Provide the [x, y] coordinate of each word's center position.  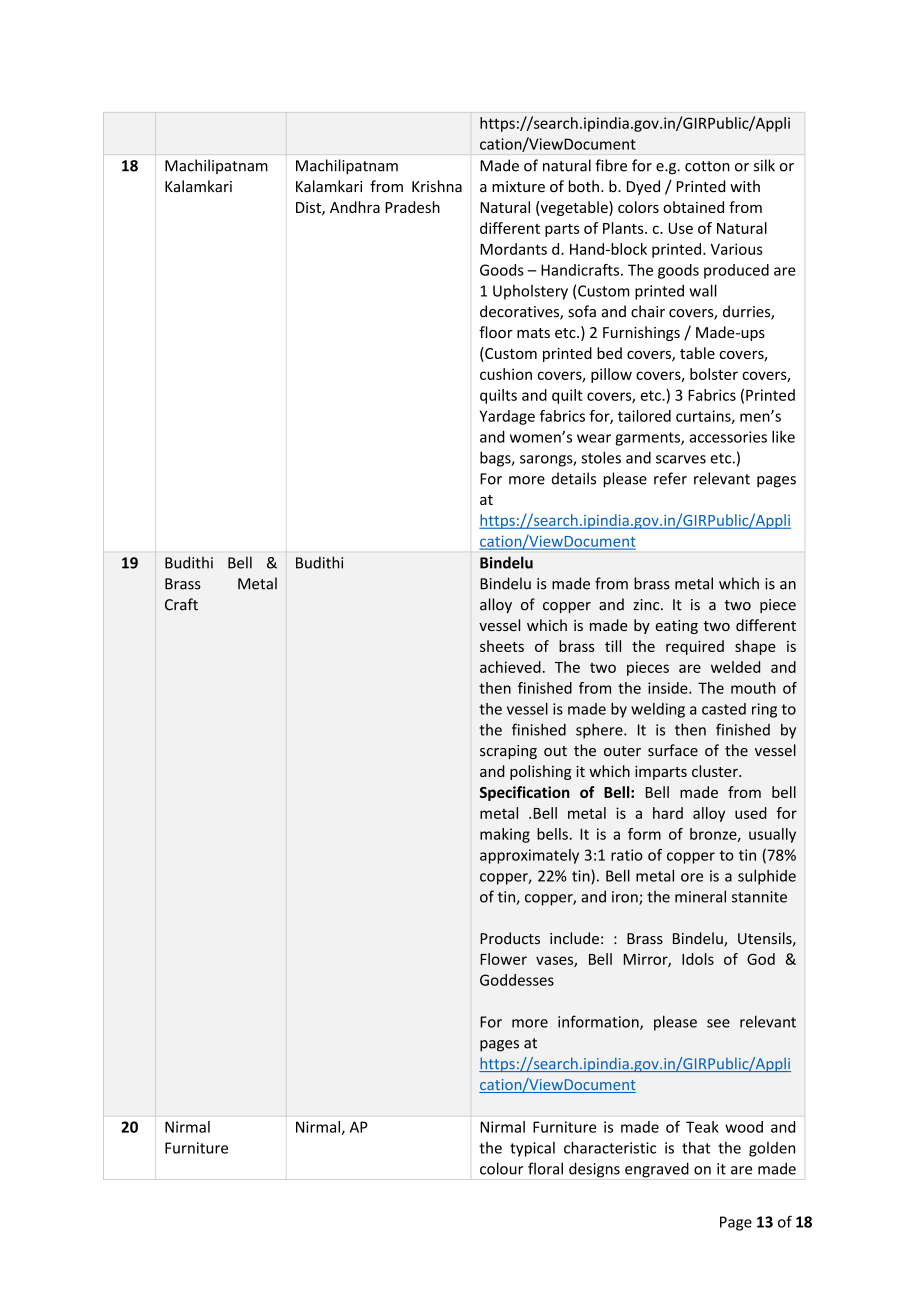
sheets [502, 646]
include [574, 938]
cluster [716, 771]
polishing [541, 772]
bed [609, 353]
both [584, 186]
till [613, 646]
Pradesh [412, 207]
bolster [714, 374]
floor [496, 332]
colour [501, 1168]
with [745, 186]
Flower [503, 959]
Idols [698, 959]
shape [755, 647]
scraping [508, 752]
